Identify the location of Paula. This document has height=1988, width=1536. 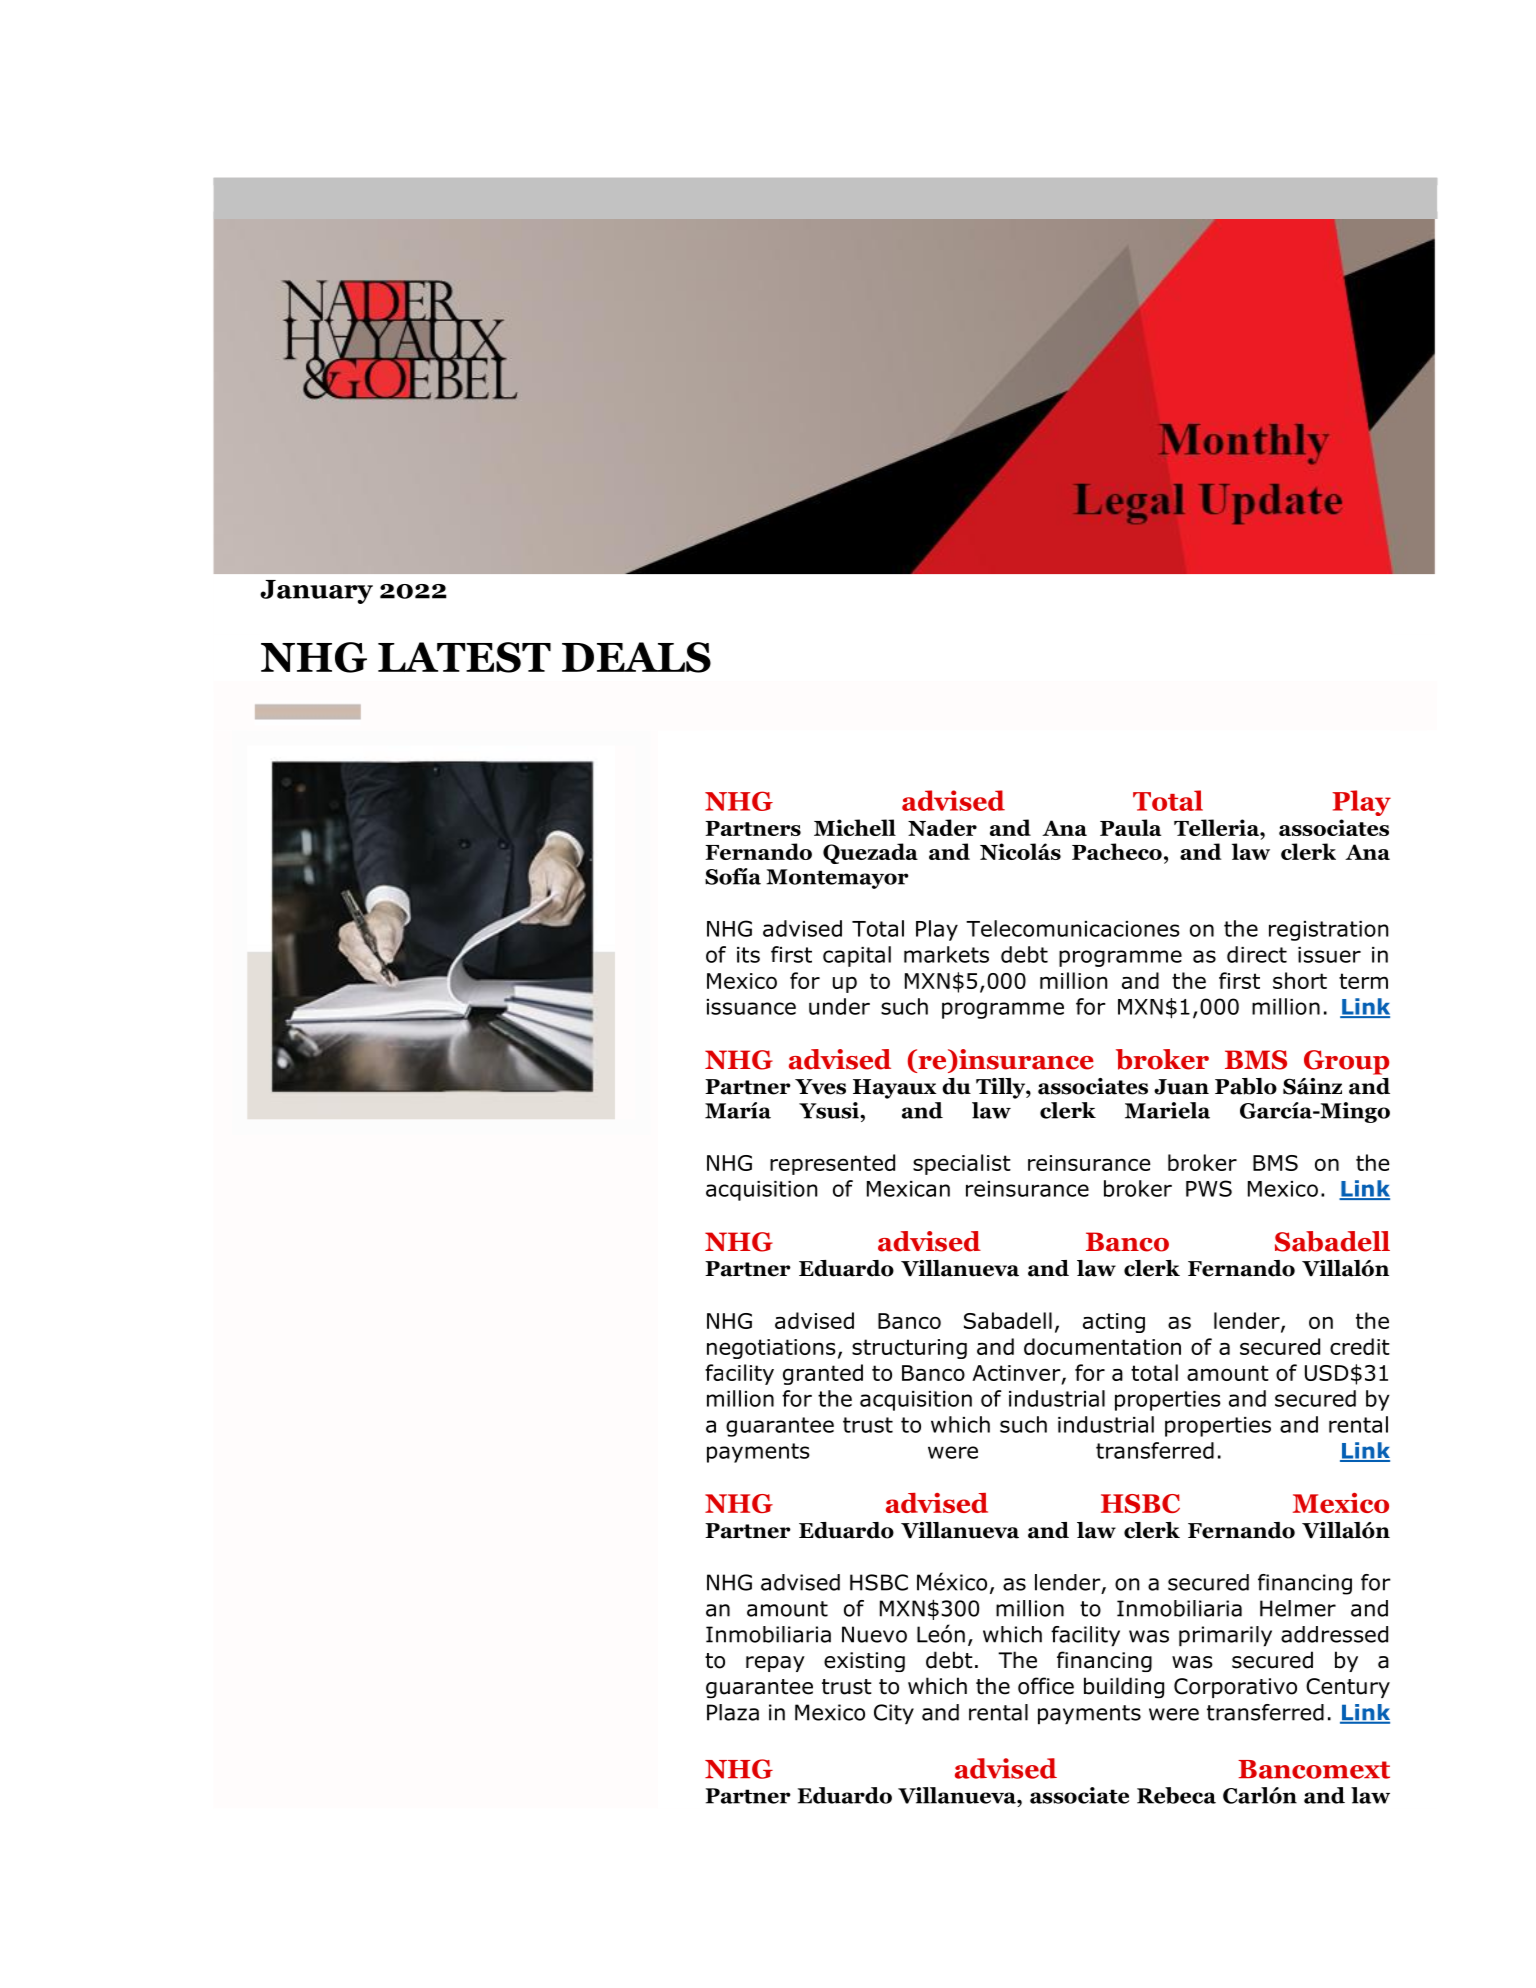
(1130, 827).
